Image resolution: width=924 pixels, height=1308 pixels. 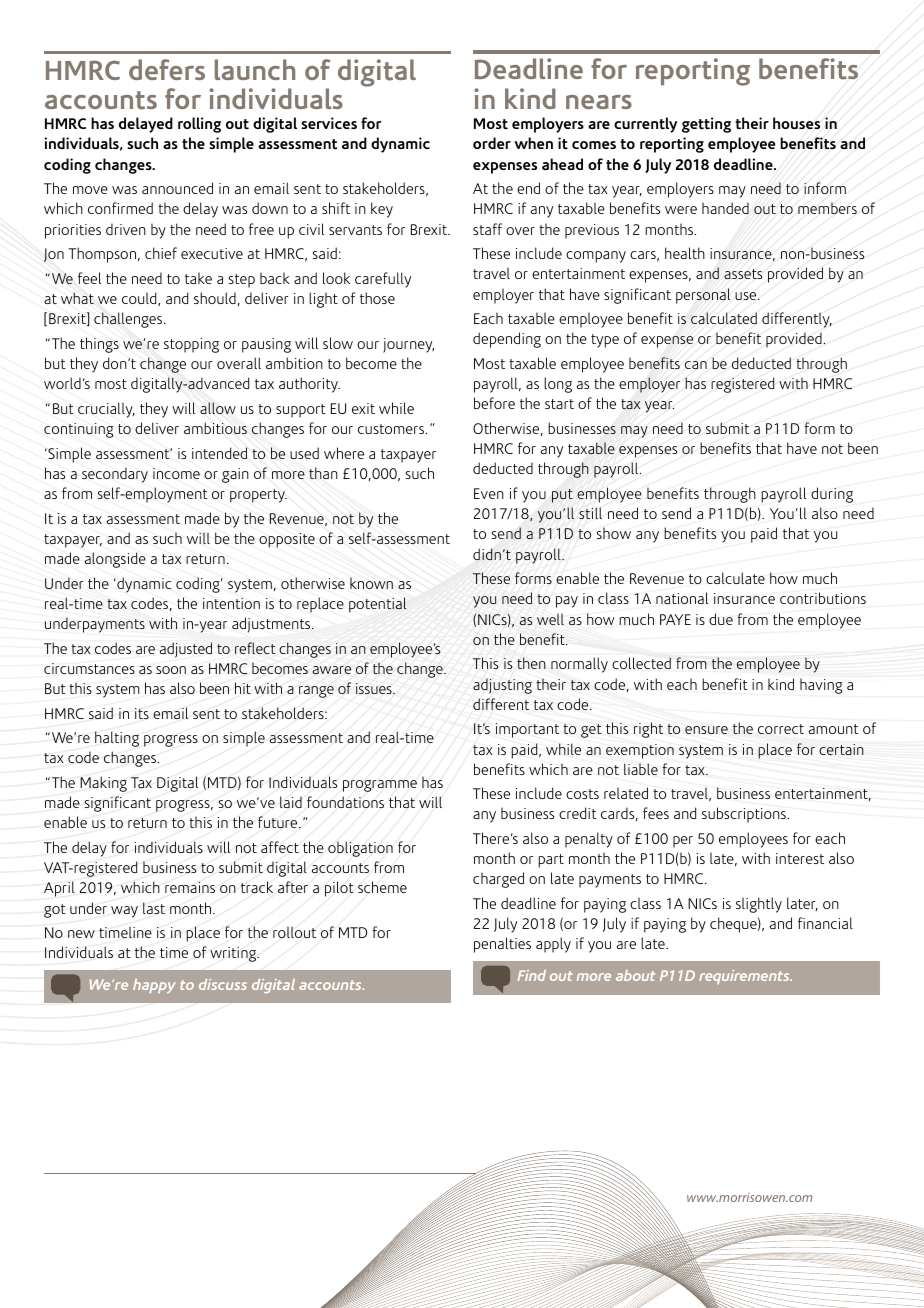 I want to click on defers, so click(x=167, y=69).
